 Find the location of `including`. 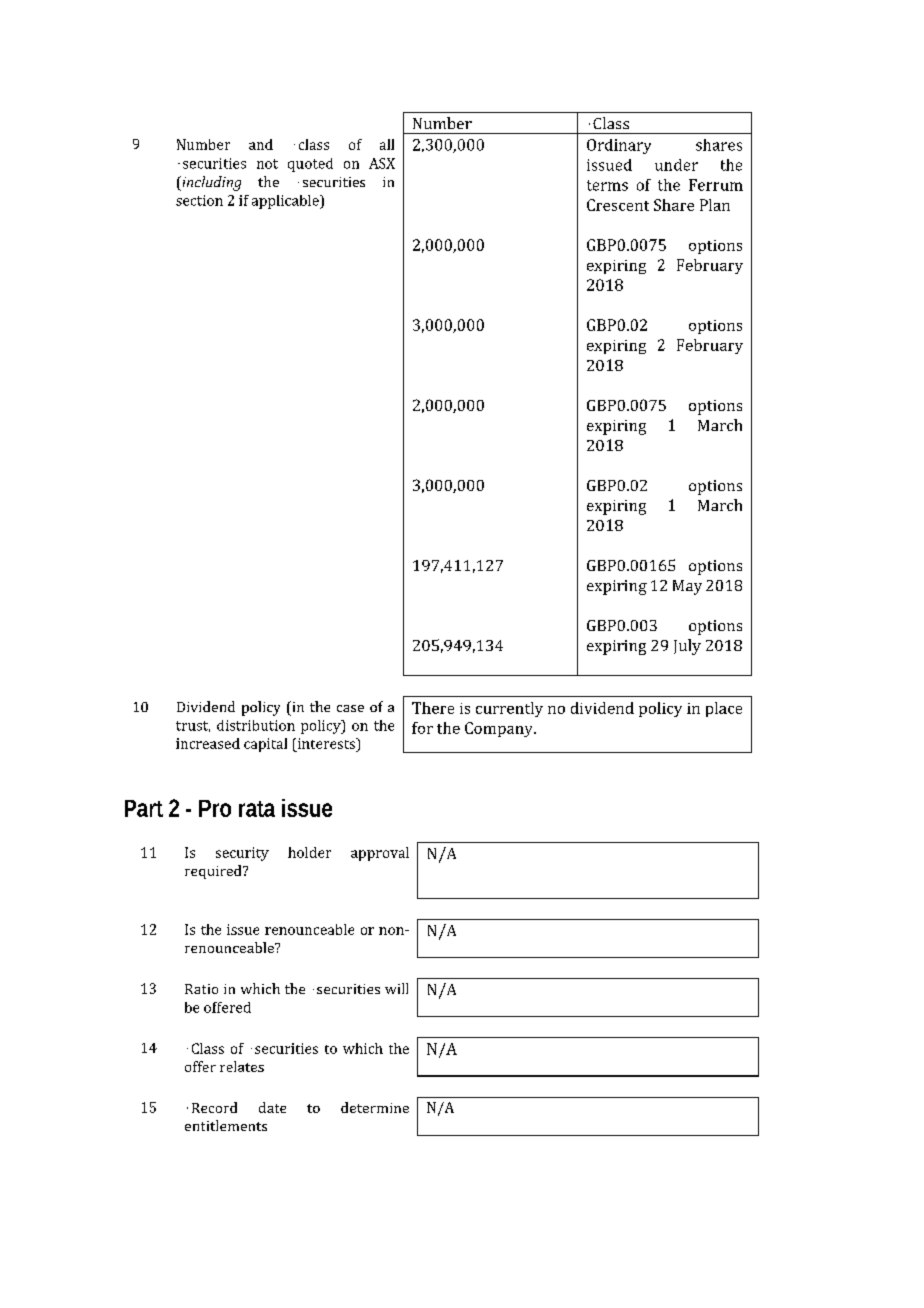

including is located at coordinates (210, 183).
